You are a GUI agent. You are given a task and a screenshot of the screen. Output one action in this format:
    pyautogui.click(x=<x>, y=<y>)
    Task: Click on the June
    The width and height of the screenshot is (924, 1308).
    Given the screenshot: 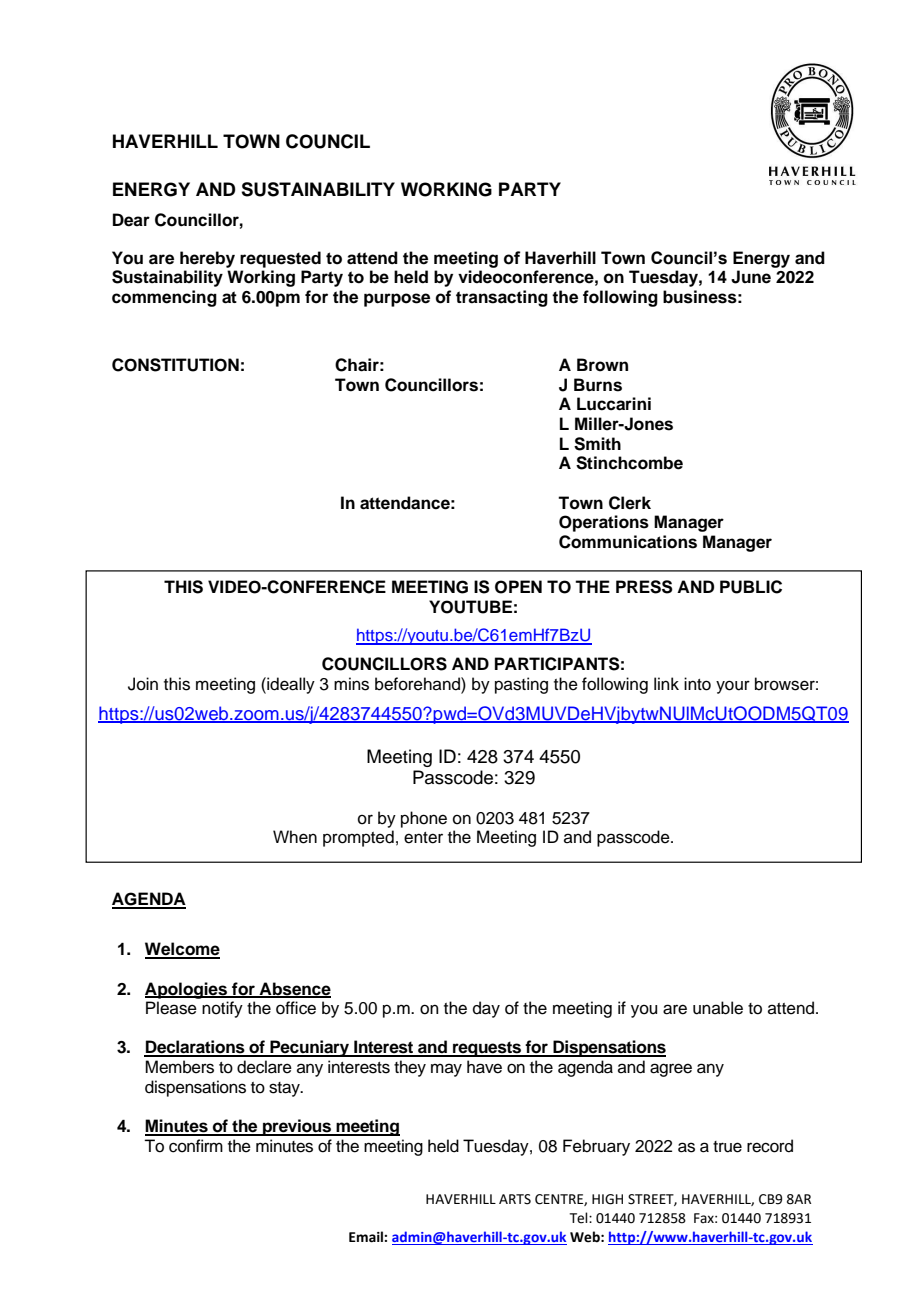 What is the action you would take?
    pyautogui.click(x=751, y=277)
